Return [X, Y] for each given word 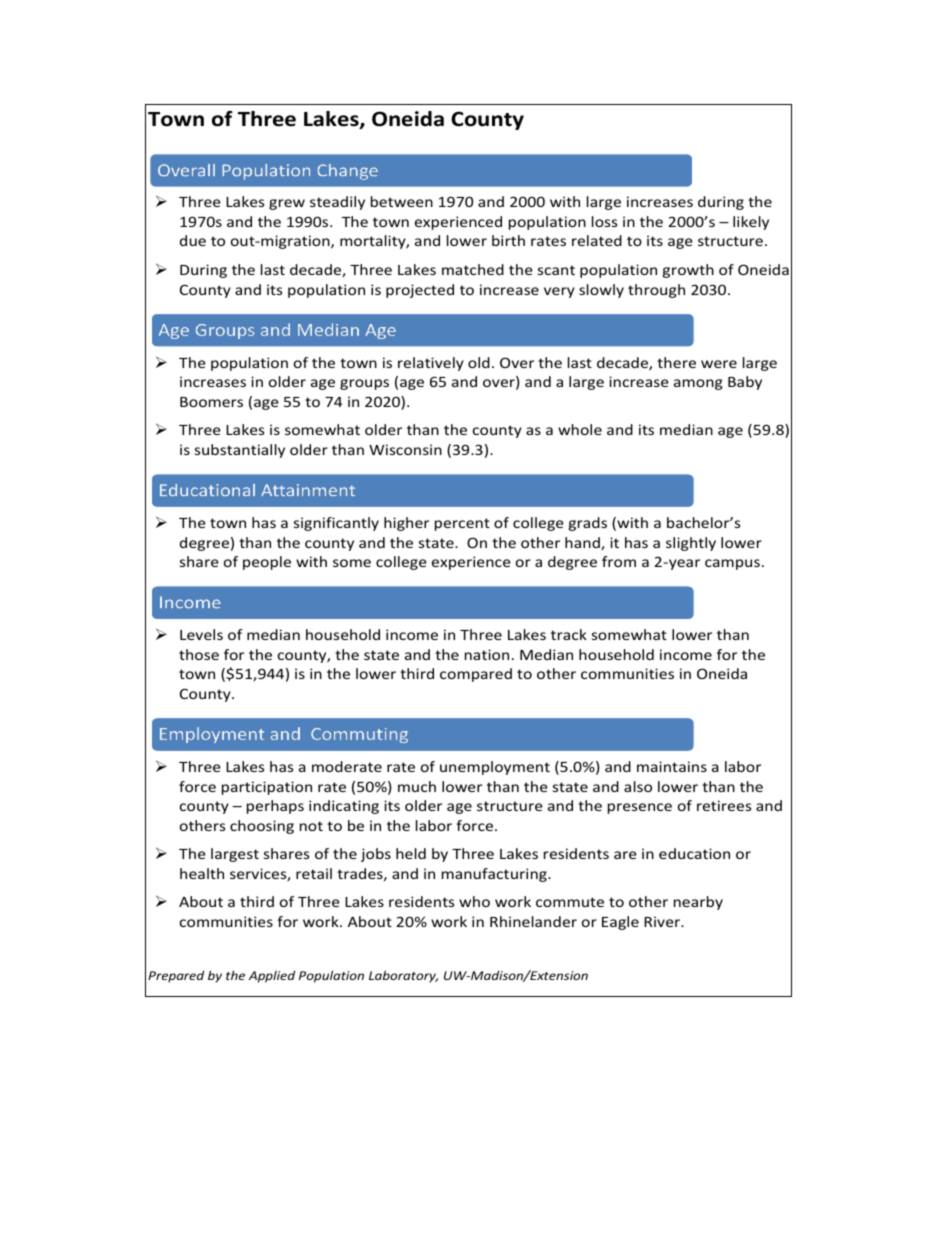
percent [462, 524]
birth [508, 240]
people [267, 563]
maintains [672, 766]
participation [267, 788]
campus [732, 564]
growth [688, 271]
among [698, 384]
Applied [271, 976]
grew [287, 204]
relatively [431, 364]
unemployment [495, 768]
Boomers [211, 402]
